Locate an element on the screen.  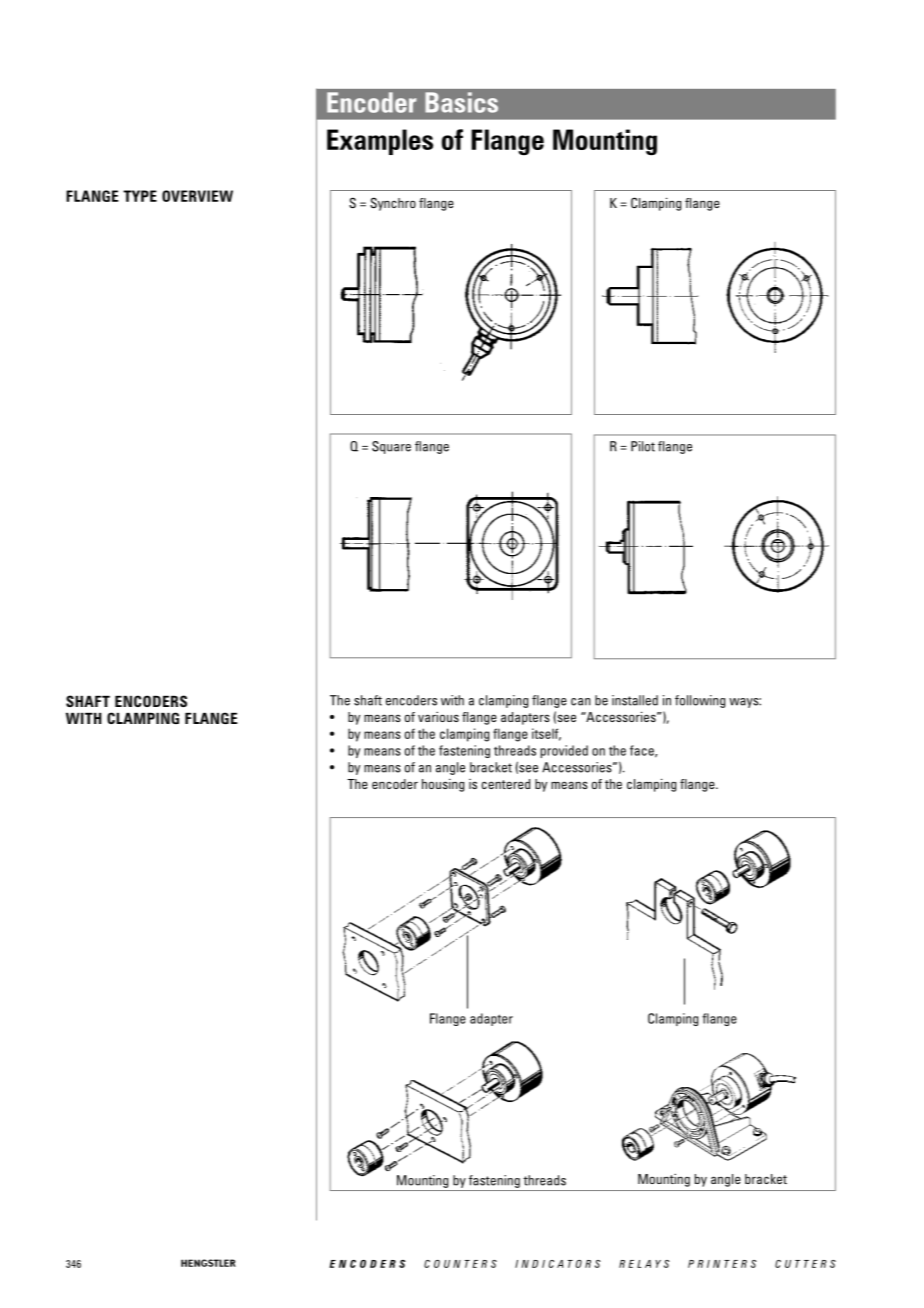
INDICATORS is located at coordinates (557, 1264).
